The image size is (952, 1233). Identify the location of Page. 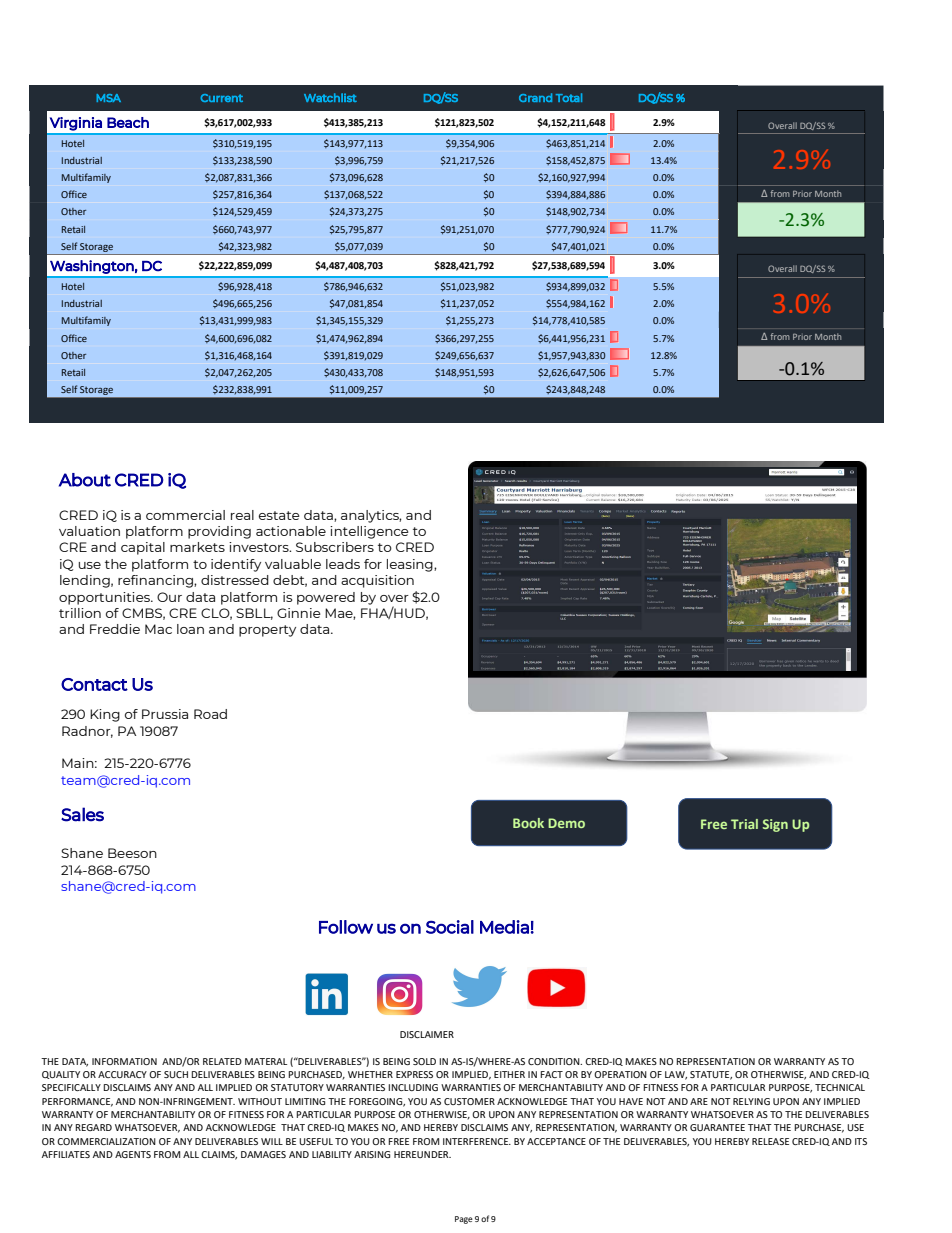
(464, 1220).
